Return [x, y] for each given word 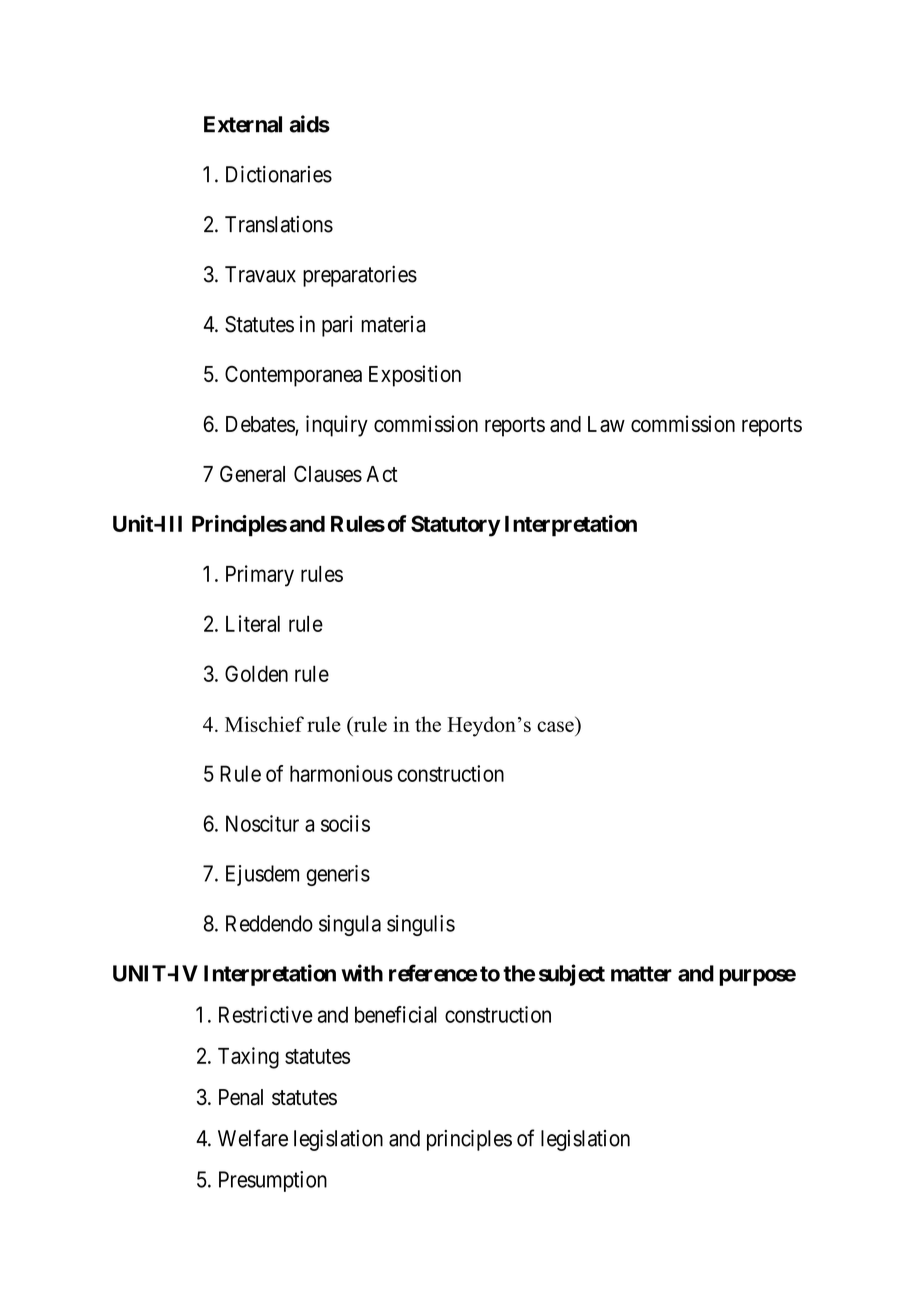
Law [606, 424]
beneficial [396, 1014]
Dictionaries [279, 174]
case [555, 726]
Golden [256, 673]
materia [393, 324]
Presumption [273, 1181]
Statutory [456, 526]
